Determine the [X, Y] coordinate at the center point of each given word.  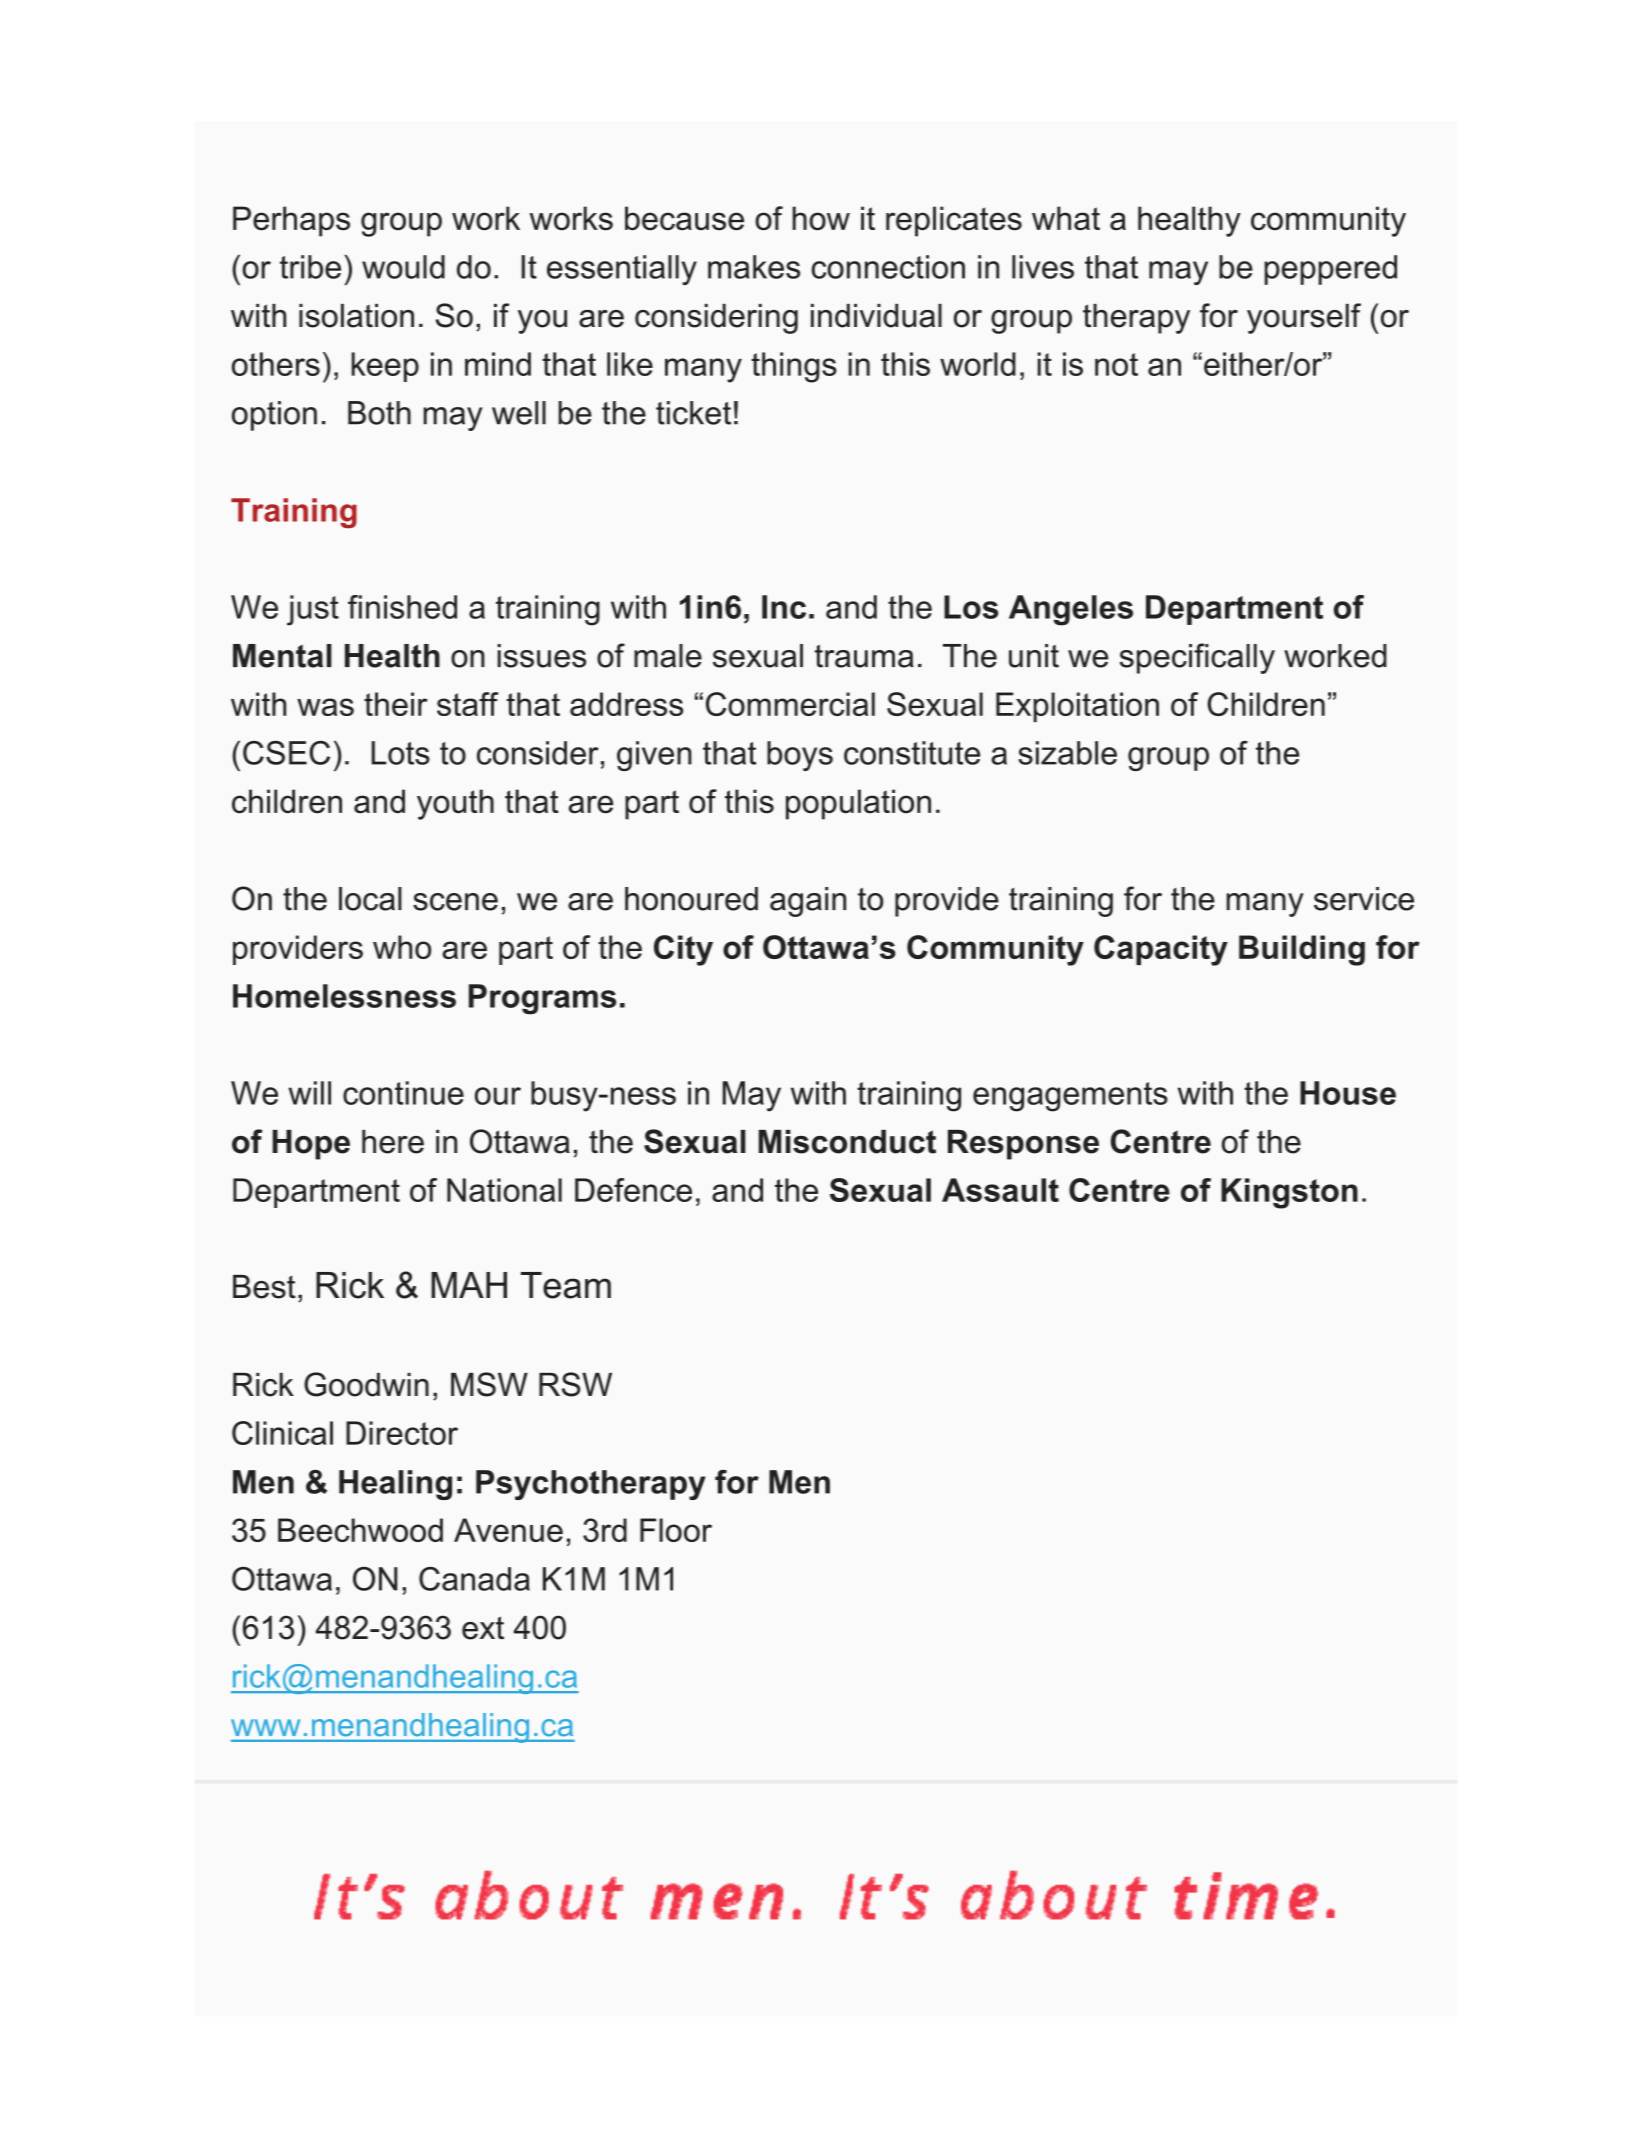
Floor [676, 1530]
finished [402, 607]
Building [1302, 950]
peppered [1330, 270]
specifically [1197, 658]
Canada [474, 1579]
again [808, 902]
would [403, 267]
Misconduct [847, 1142]
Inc [784, 607]
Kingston [1289, 1193]
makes [754, 267]
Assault [1000, 1190]
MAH [469, 1285]
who [402, 947]
